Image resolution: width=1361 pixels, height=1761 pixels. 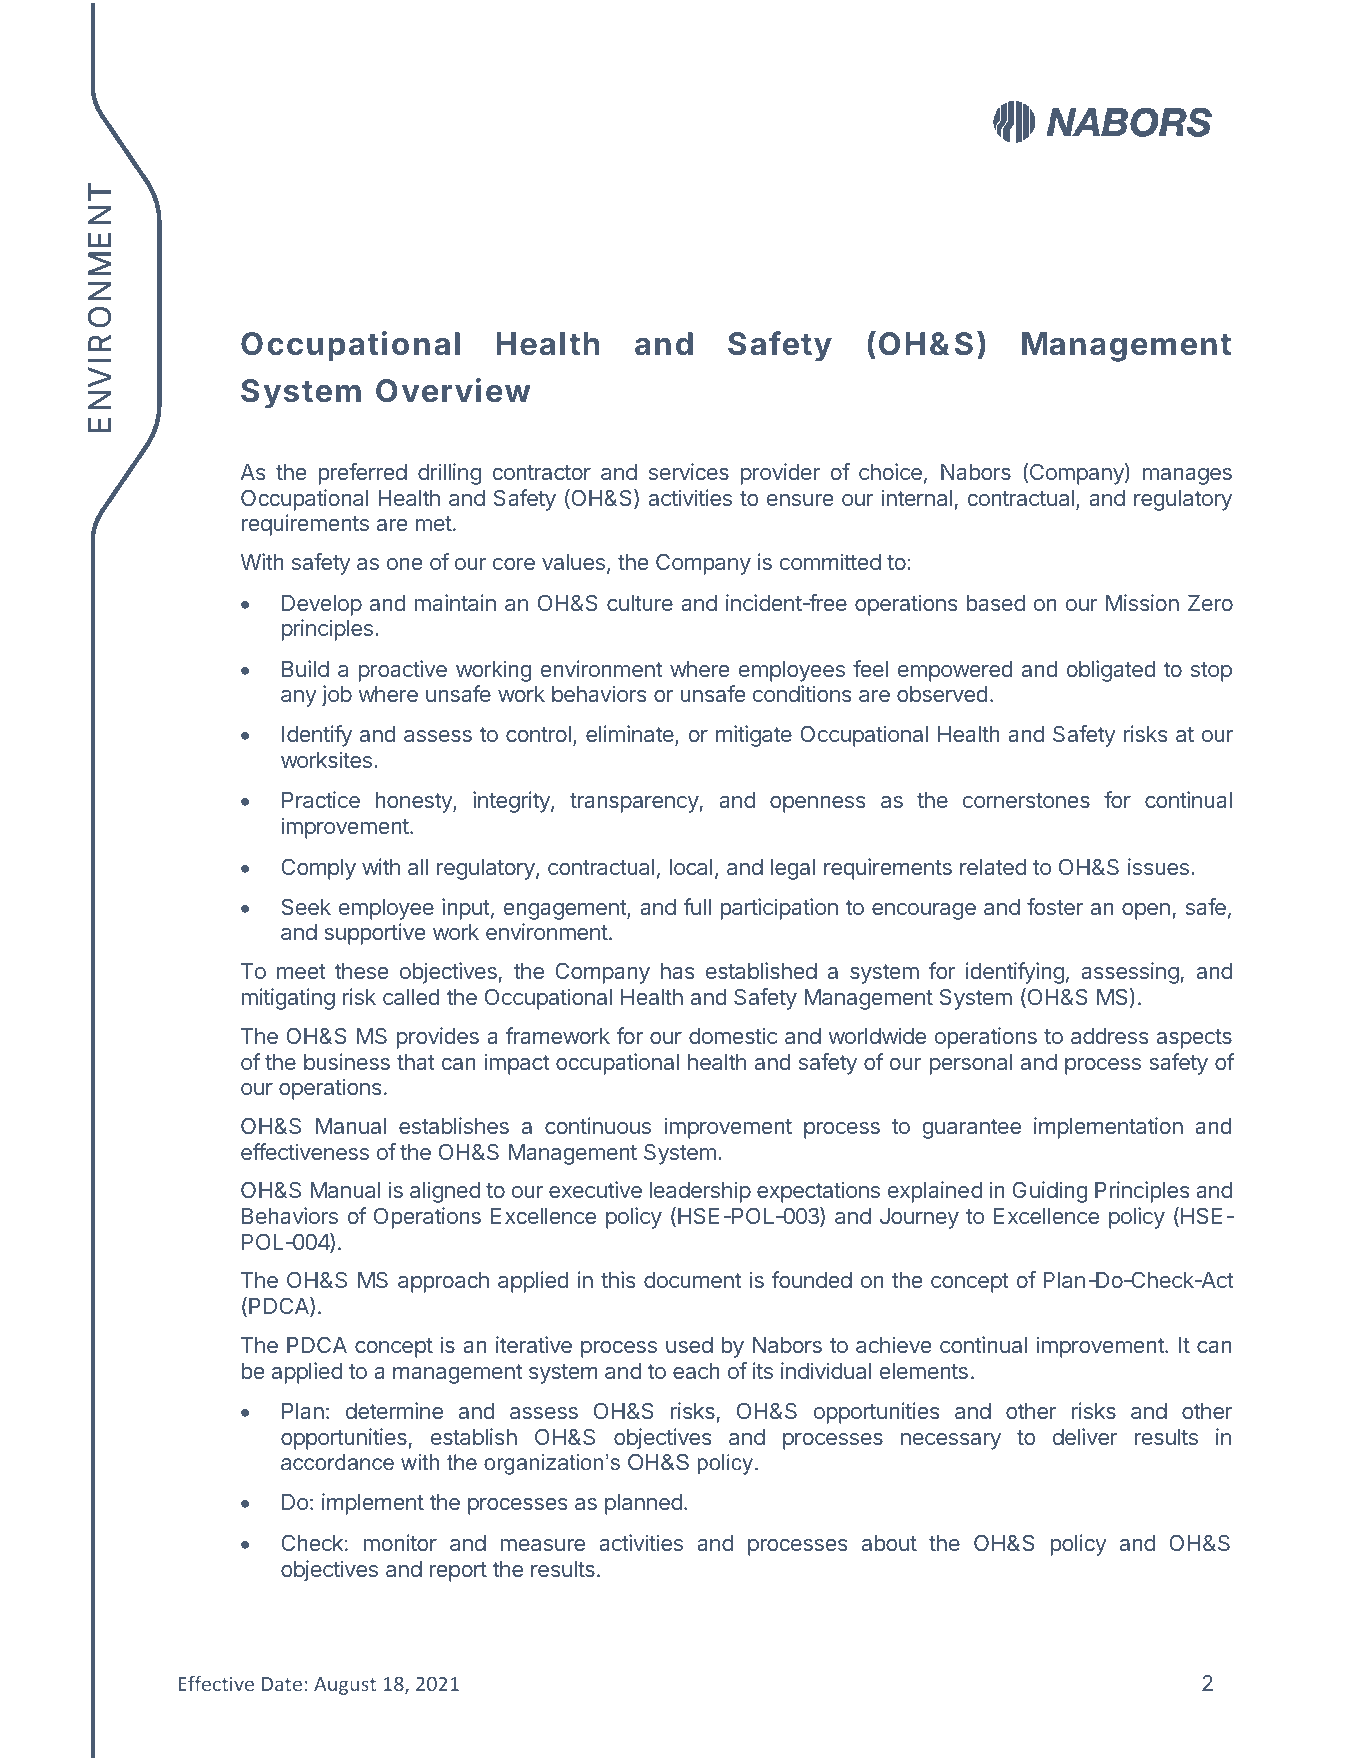 I want to click on aligned, so click(x=445, y=1192).
